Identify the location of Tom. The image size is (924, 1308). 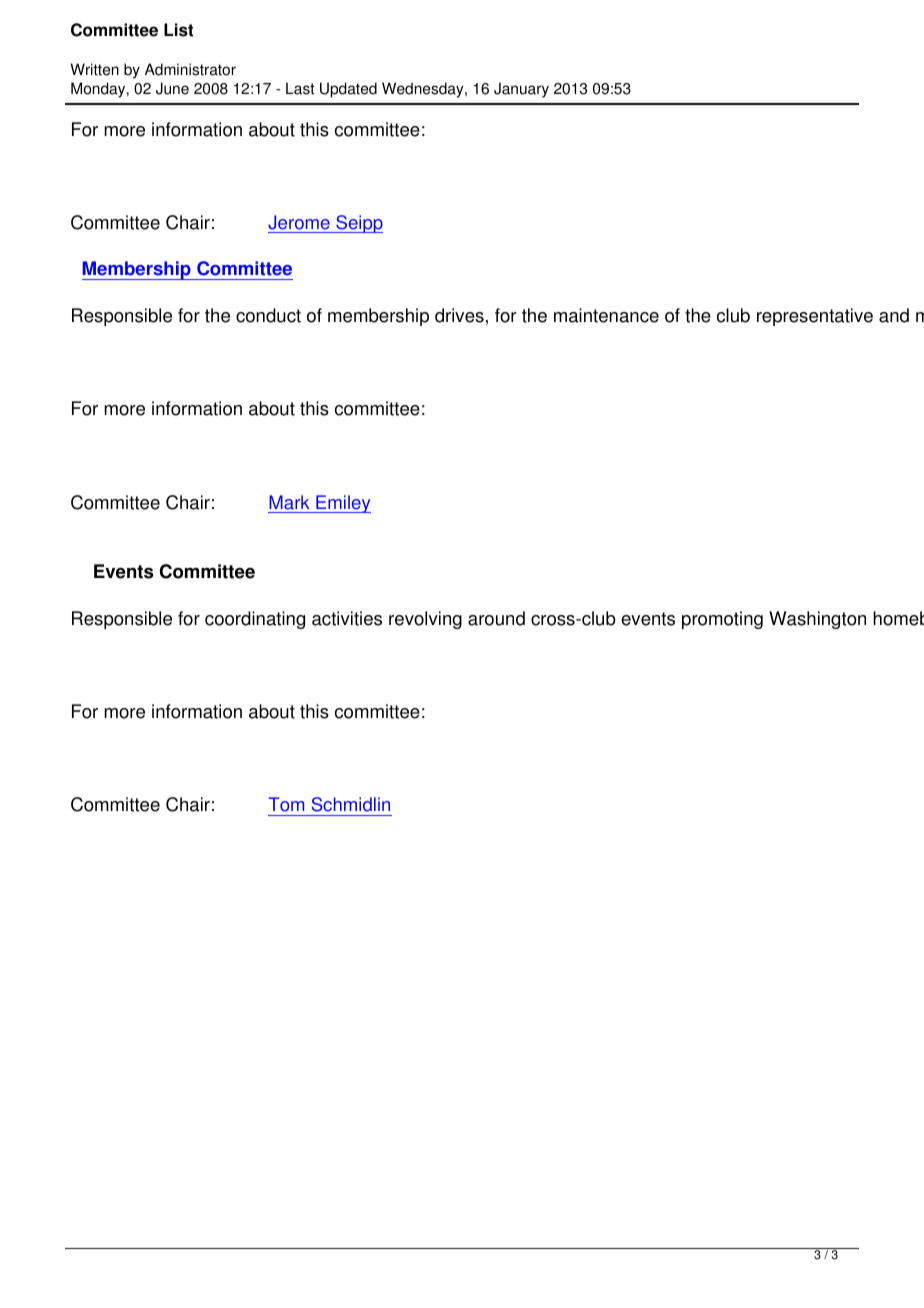
(286, 804).
